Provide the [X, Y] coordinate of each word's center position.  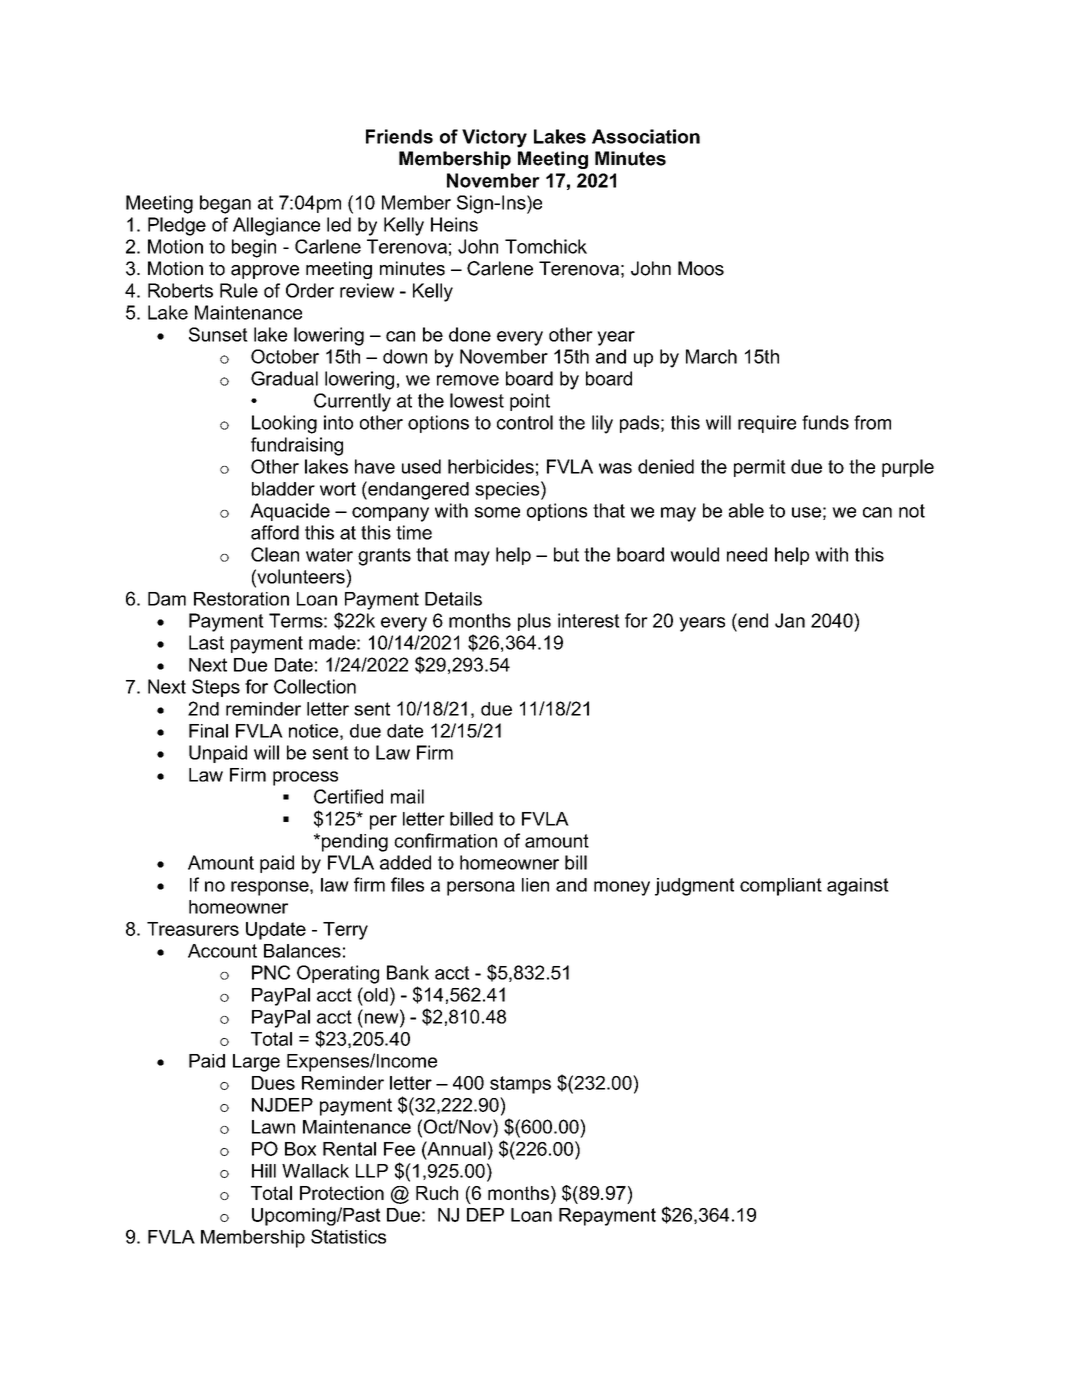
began [225, 204]
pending [353, 843]
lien [535, 885]
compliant [781, 887]
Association [646, 136]
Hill [264, 1171]
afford [275, 532]
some [497, 512]
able [746, 510]
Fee [399, 1149]
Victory [494, 138]
